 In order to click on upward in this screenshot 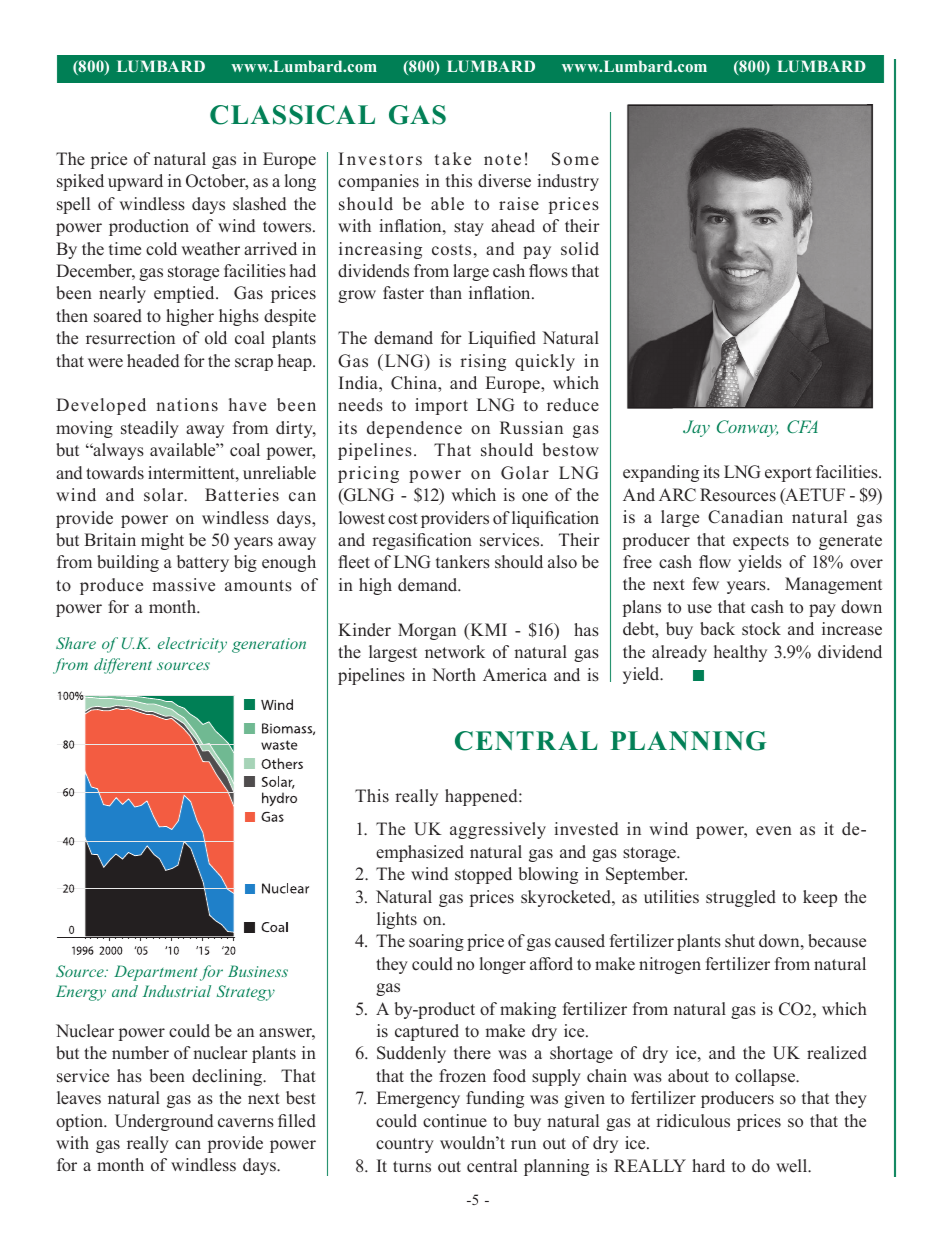, I will do `click(135, 182)`.
